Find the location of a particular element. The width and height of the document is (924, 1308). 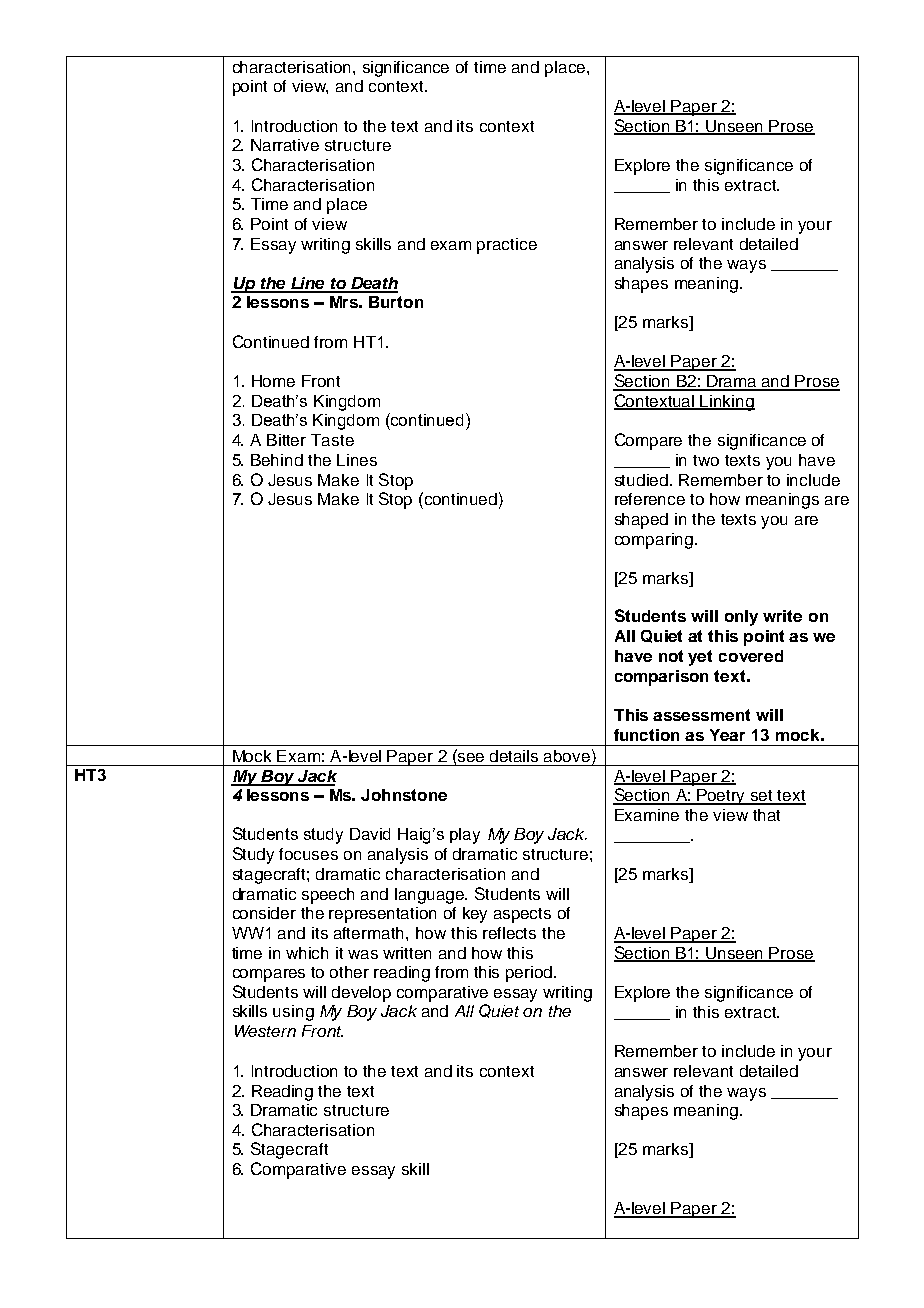

Narrative is located at coordinates (285, 145).
